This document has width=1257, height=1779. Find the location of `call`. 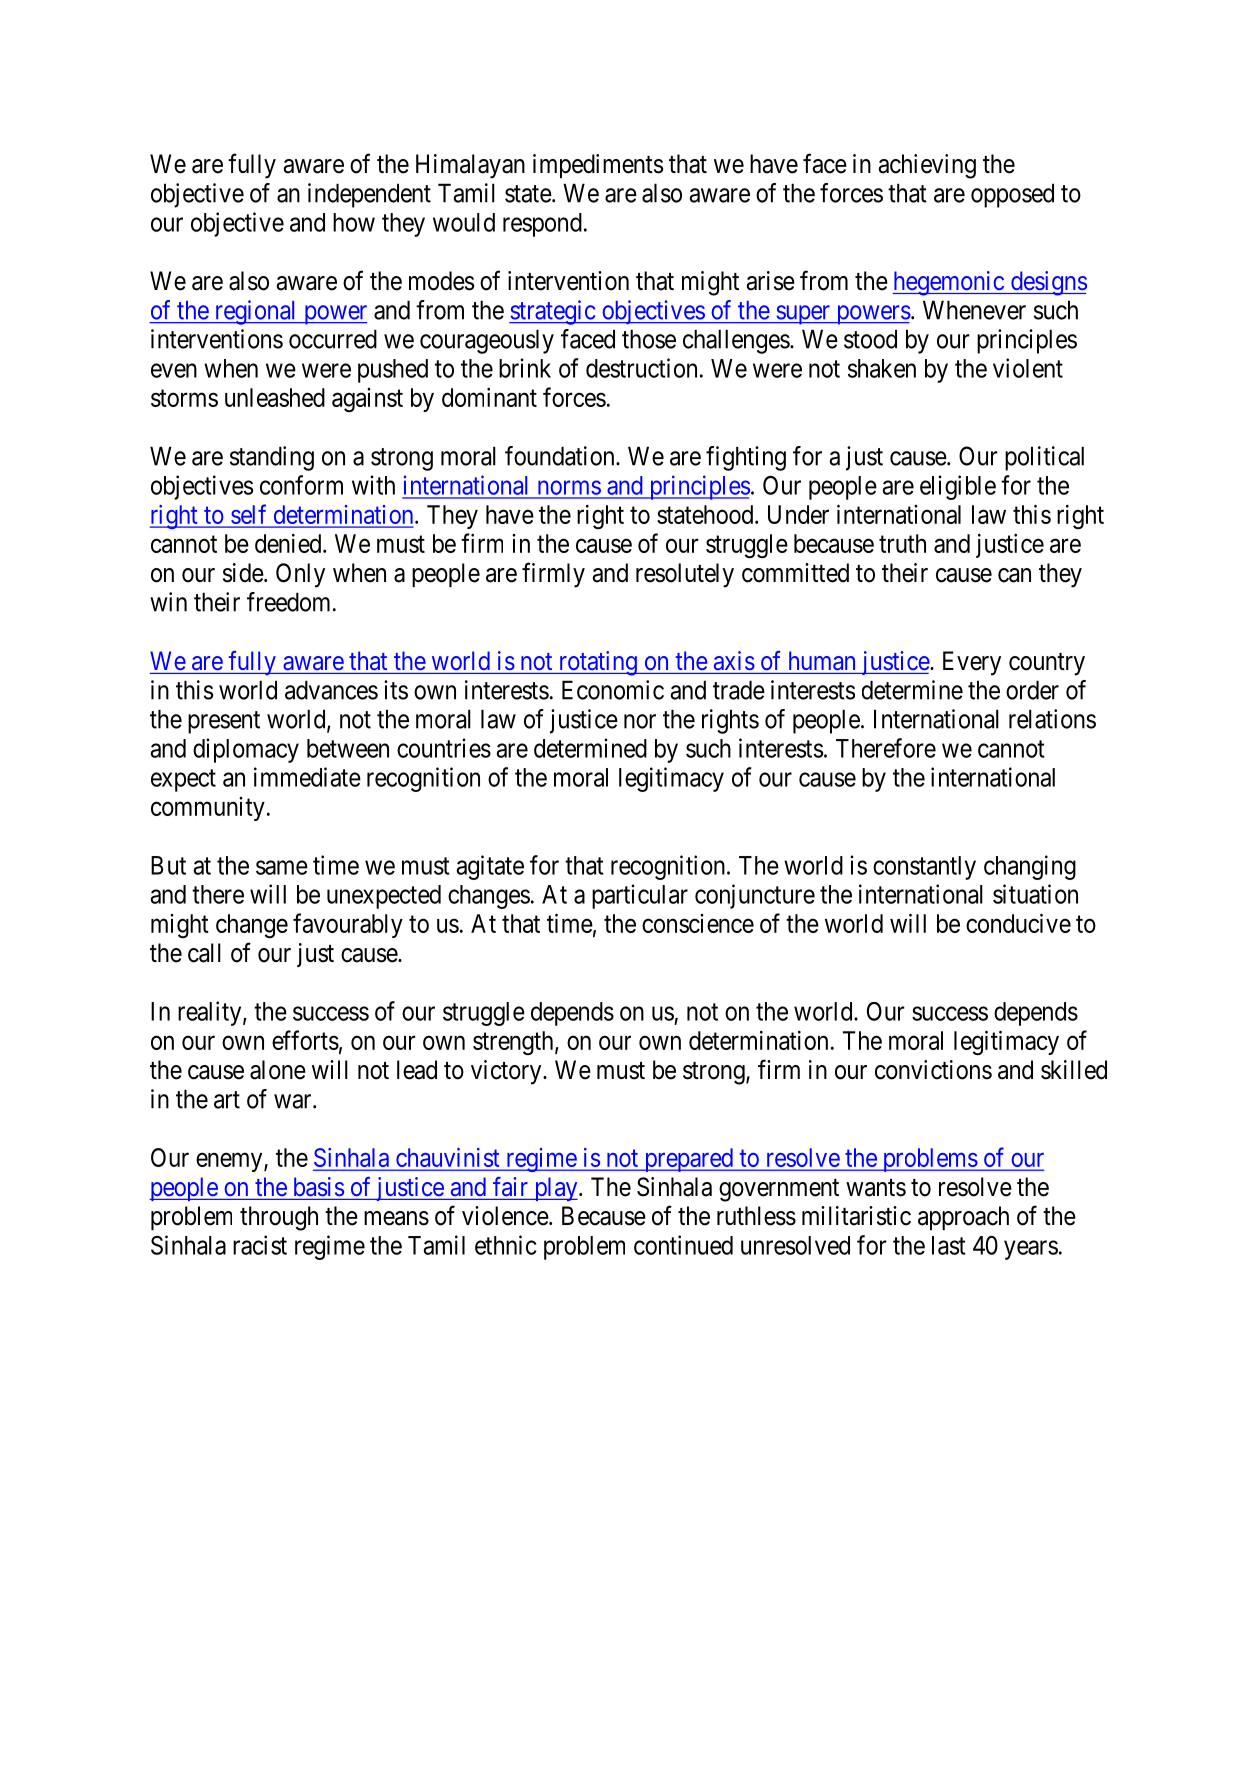

call is located at coordinates (204, 953).
